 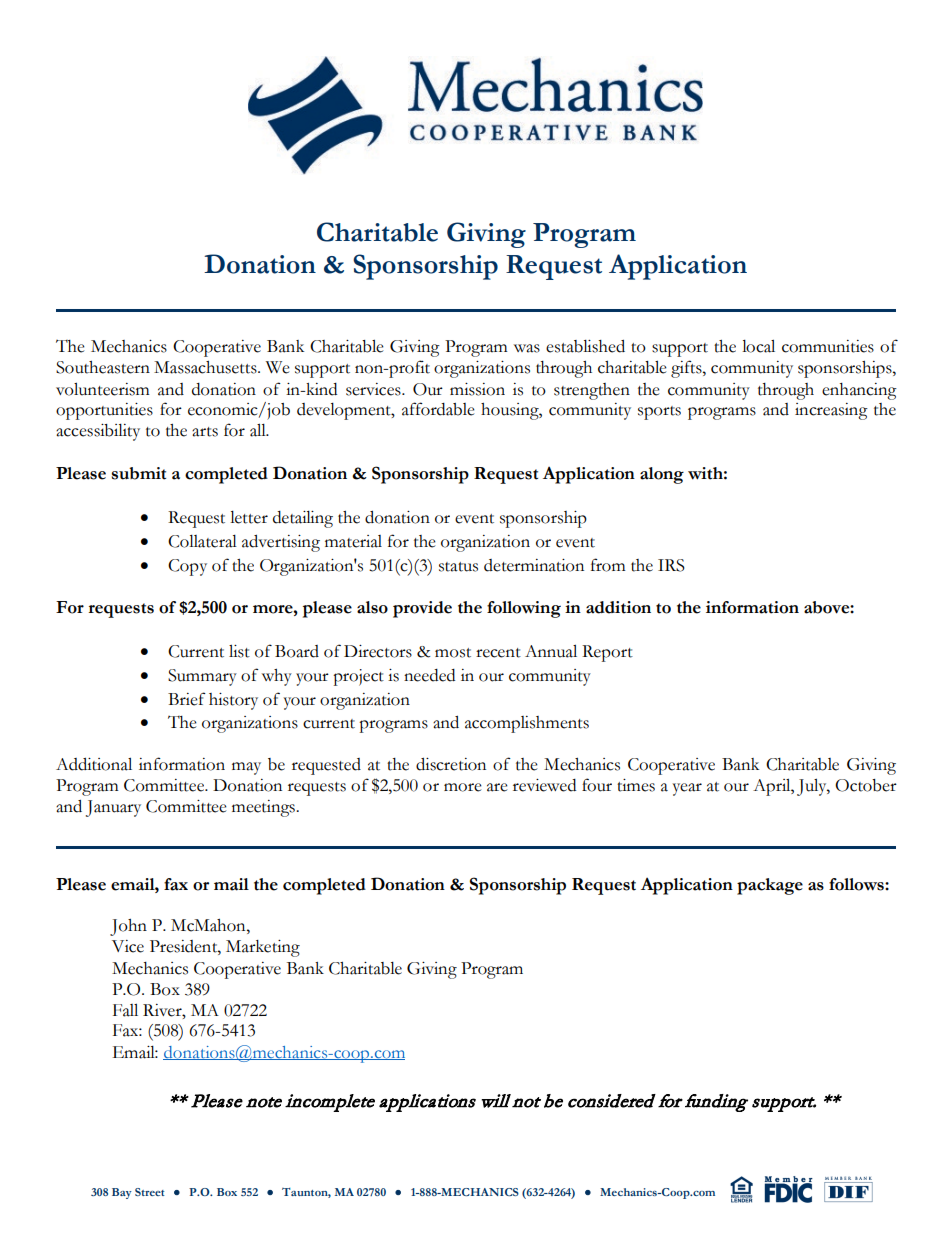 I want to click on Massachusetts, so click(x=206, y=367).
